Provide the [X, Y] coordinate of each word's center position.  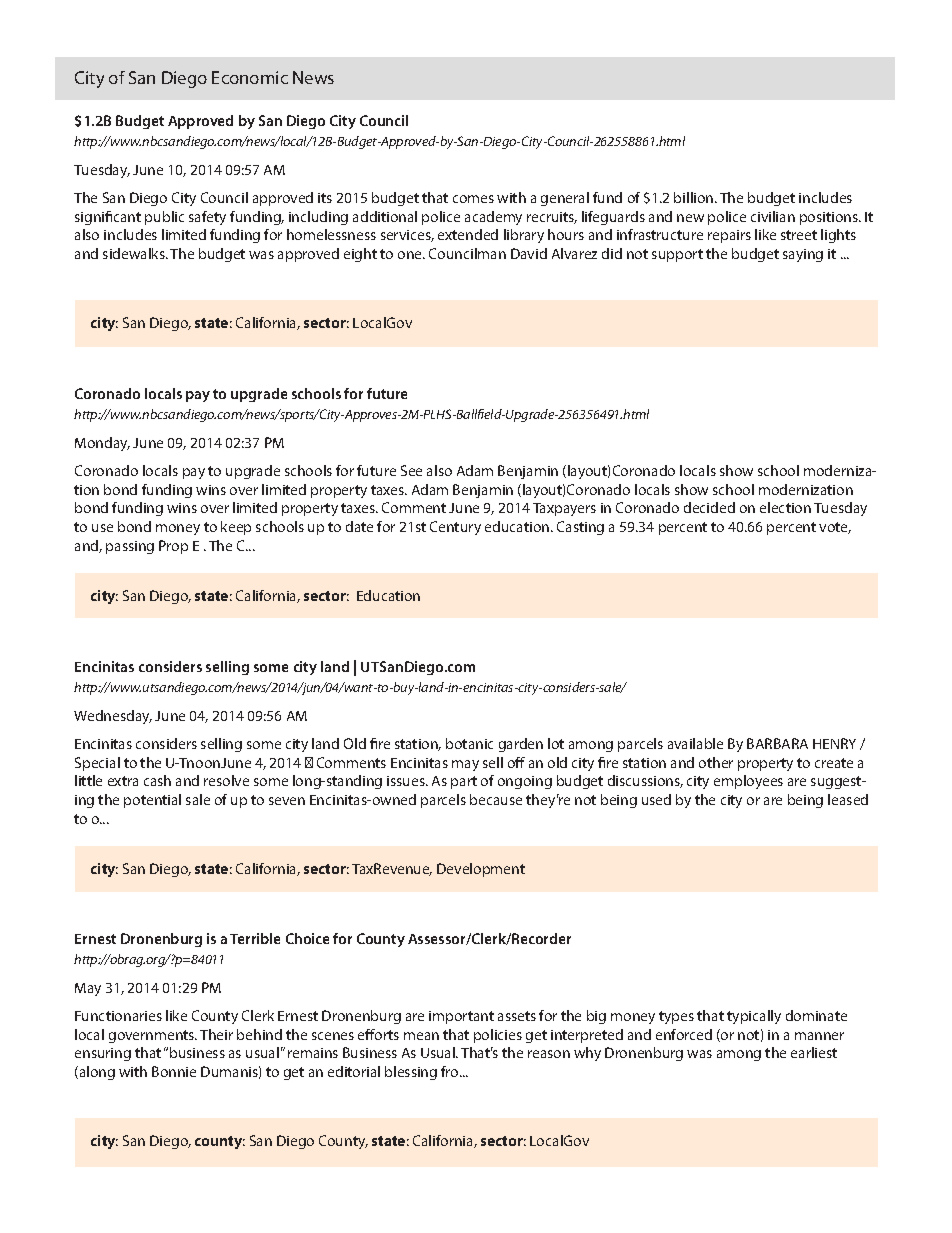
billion [695, 197]
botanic [469, 743]
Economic [250, 77]
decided [709, 507]
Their [216, 1034]
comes [473, 199]
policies [498, 1036]
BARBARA [777, 743]
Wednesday [113, 717]
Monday [102, 444]
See [411, 470]
